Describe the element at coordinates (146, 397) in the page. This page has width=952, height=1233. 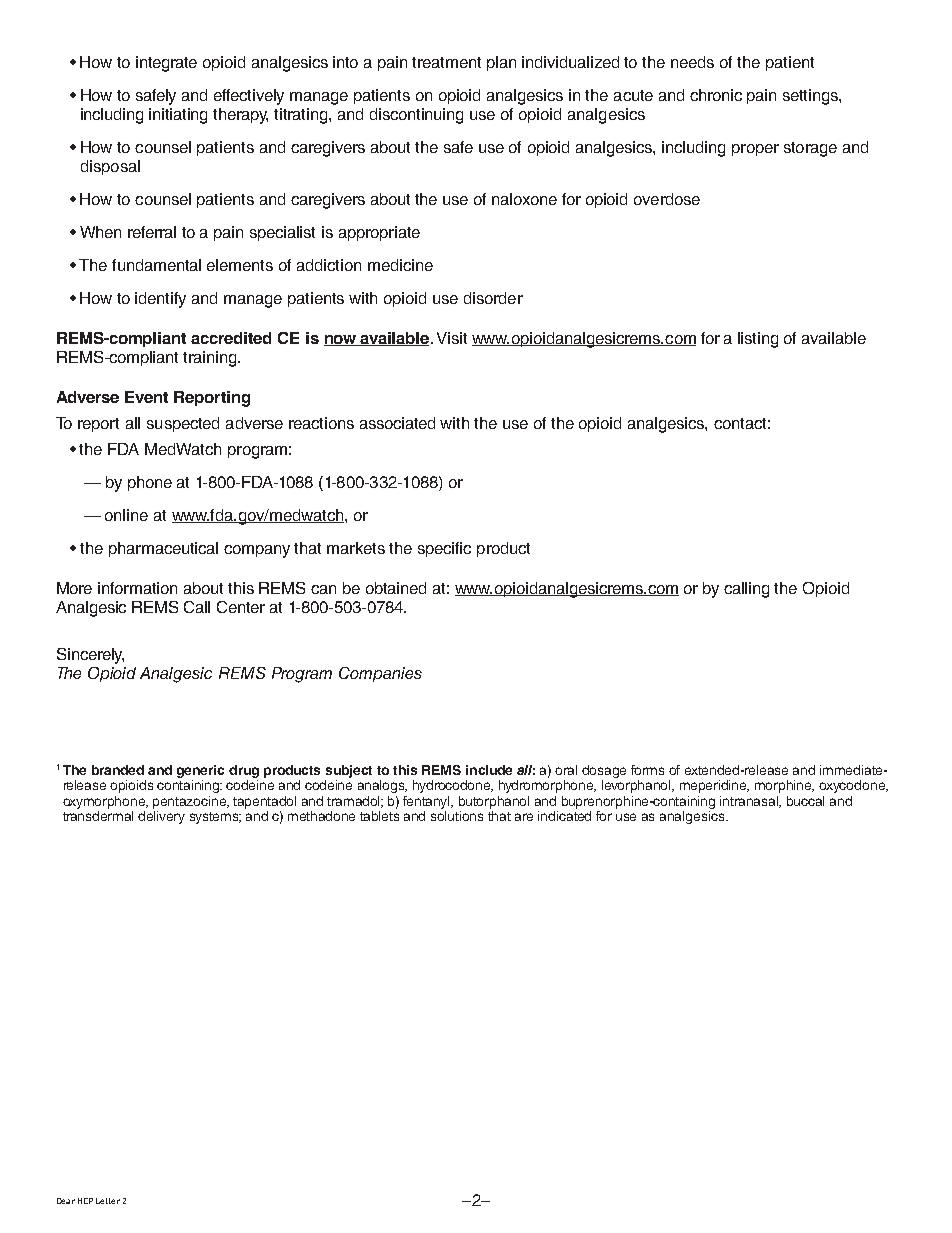
I see `Event` at that location.
